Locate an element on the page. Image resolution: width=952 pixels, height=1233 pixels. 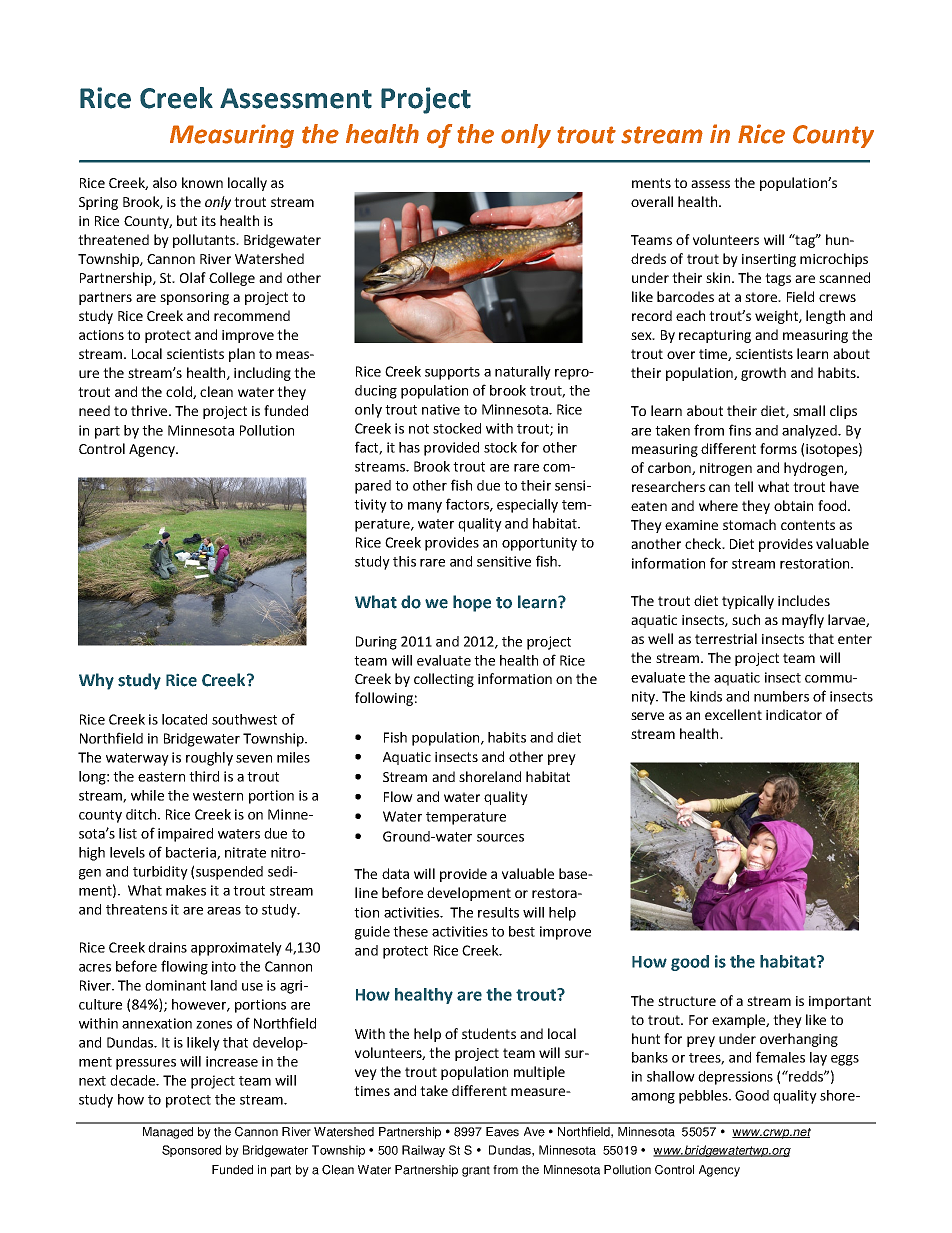
inserting is located at coordinates (769, 260).
